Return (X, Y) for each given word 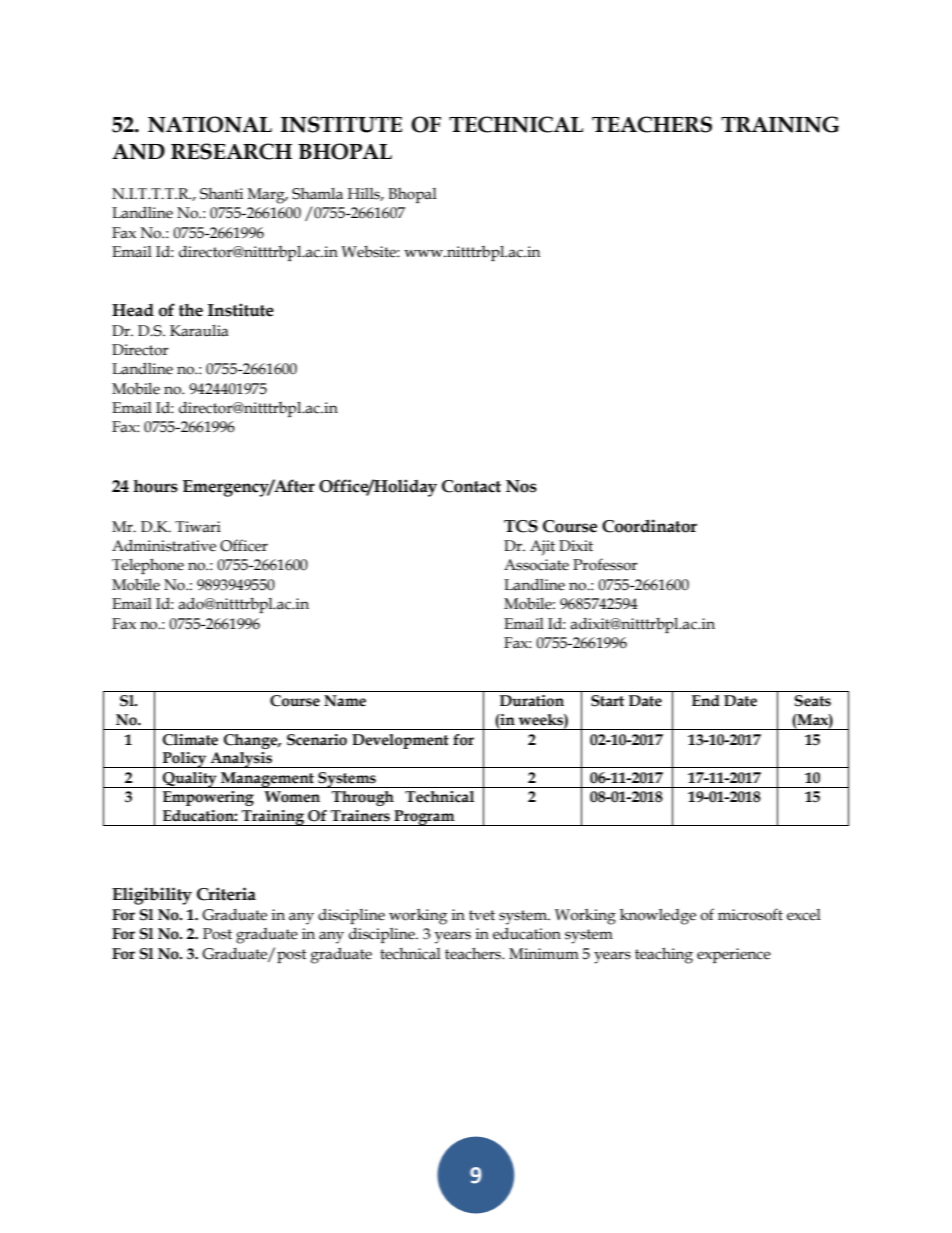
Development (400, 741)
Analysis (241, 760)
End (706, 700)
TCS (521, 526)
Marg (267, 196)
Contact (471, 486)
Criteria (226, 894)
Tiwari (198, 527)
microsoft (750, 914)
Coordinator (649, 526)
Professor (605, 564)
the (191, 310)
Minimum (544, 954)
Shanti (221, 194)
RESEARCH (231, 151)
